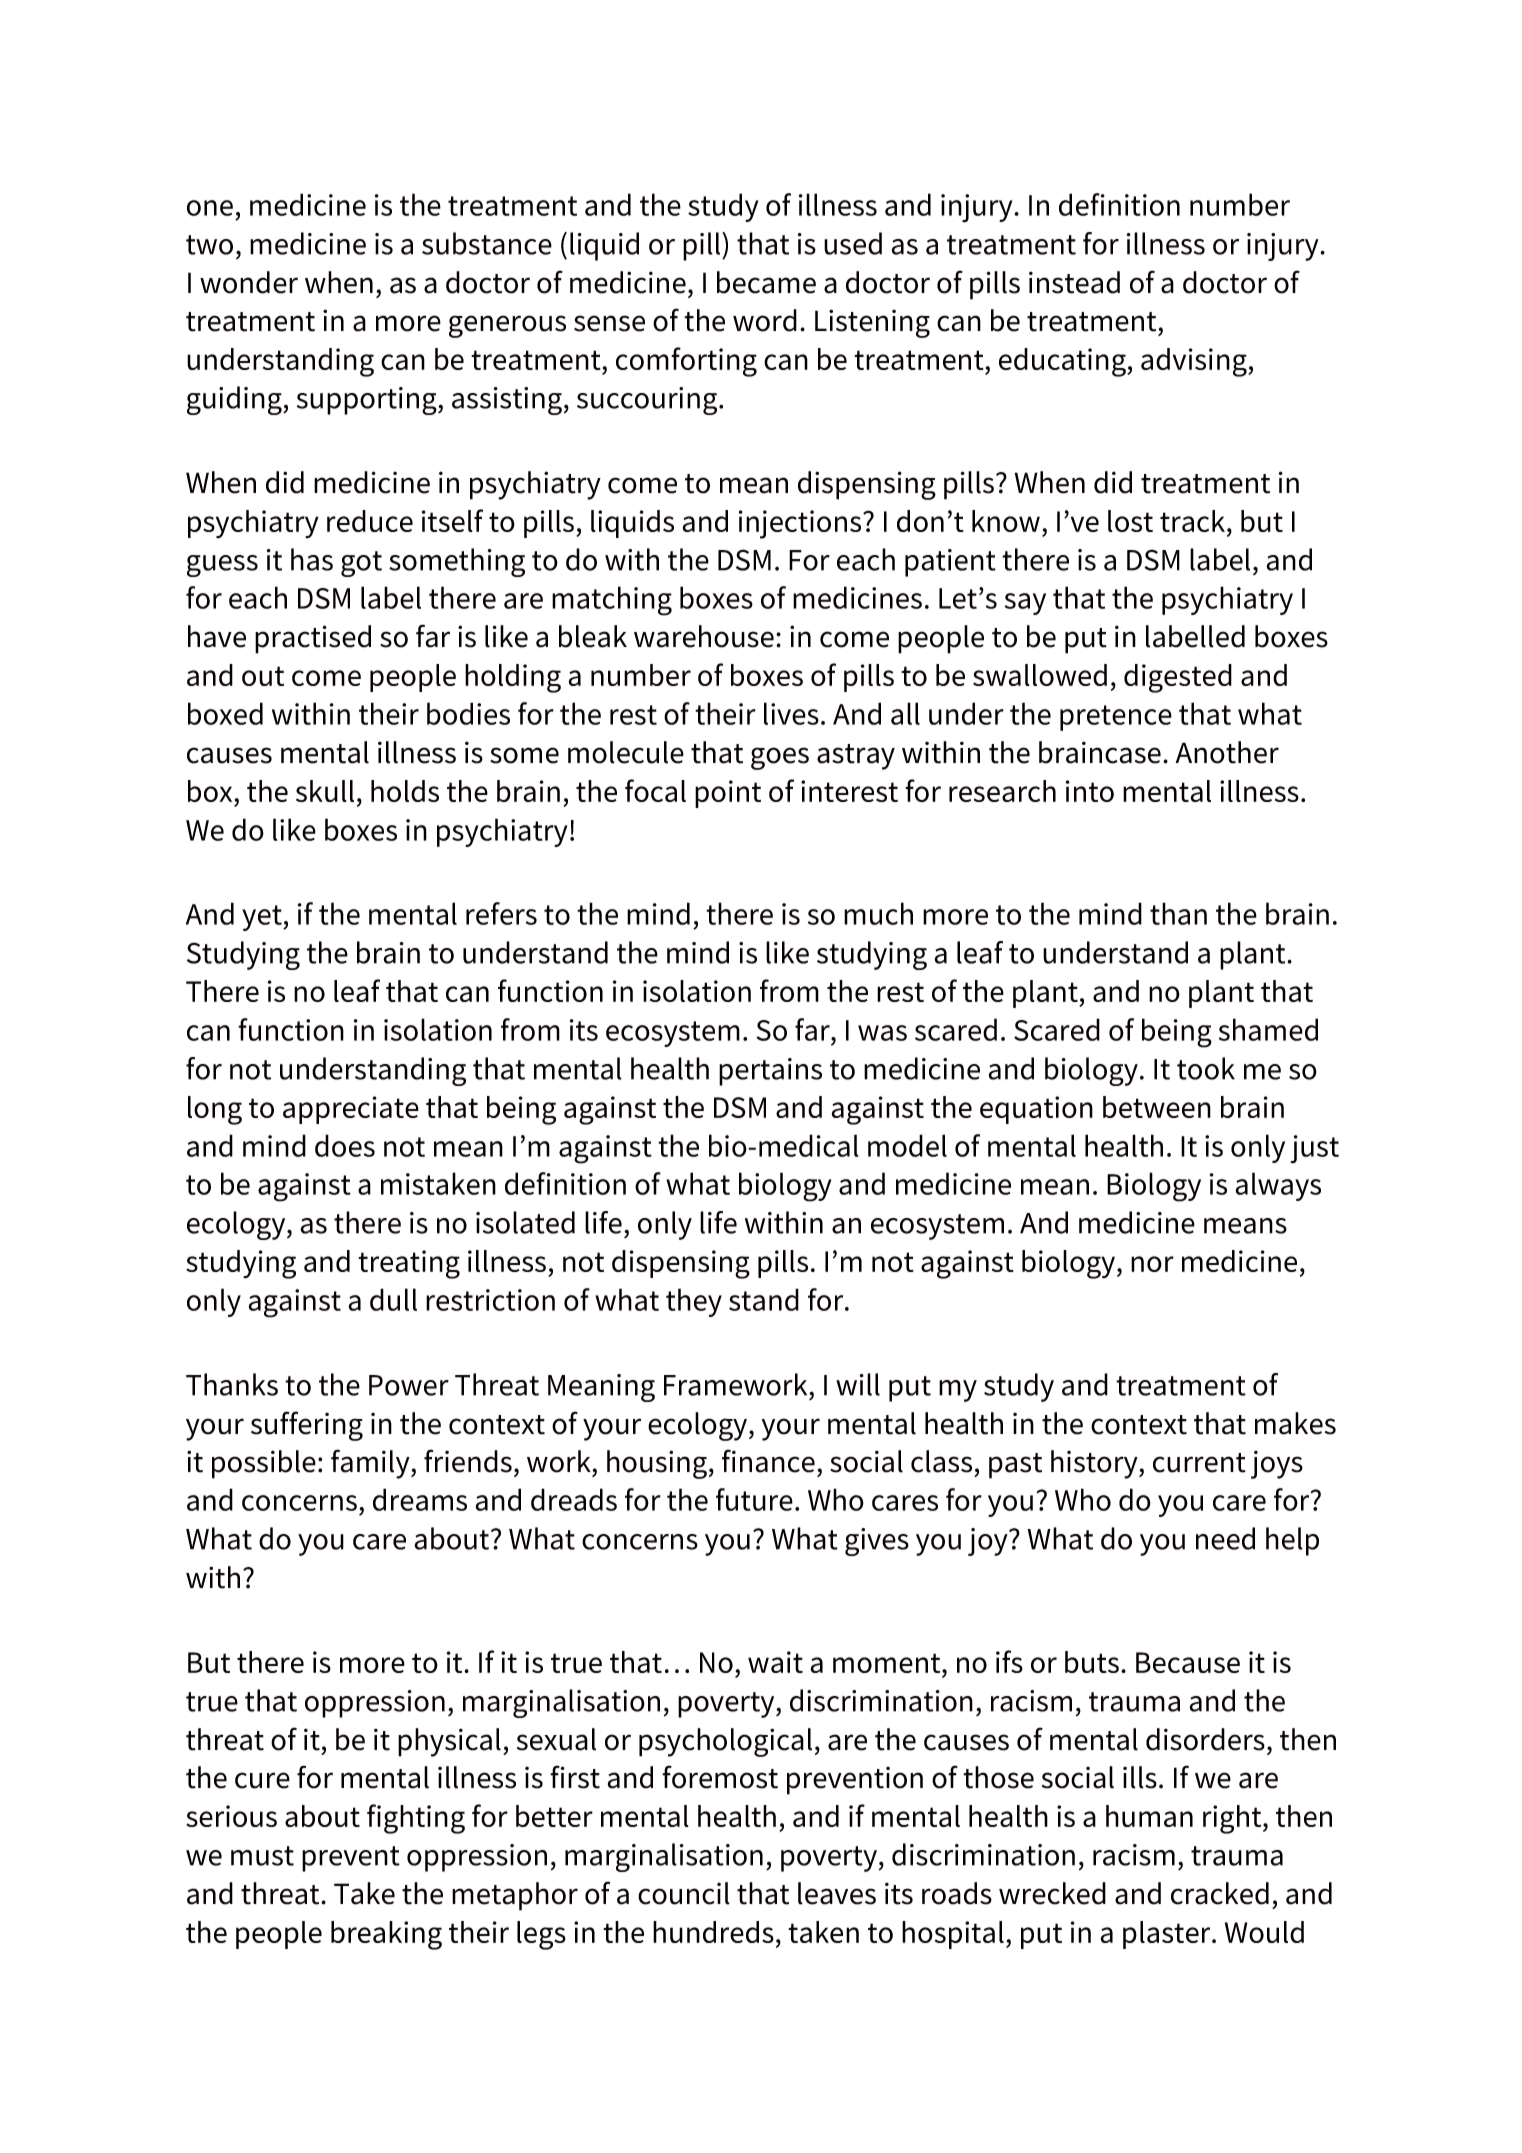 The height and width of the screenshot is (2153, 1522). Describe the element at coordinates (249, 282) in the screenshot. I see `wonder` at that location.
